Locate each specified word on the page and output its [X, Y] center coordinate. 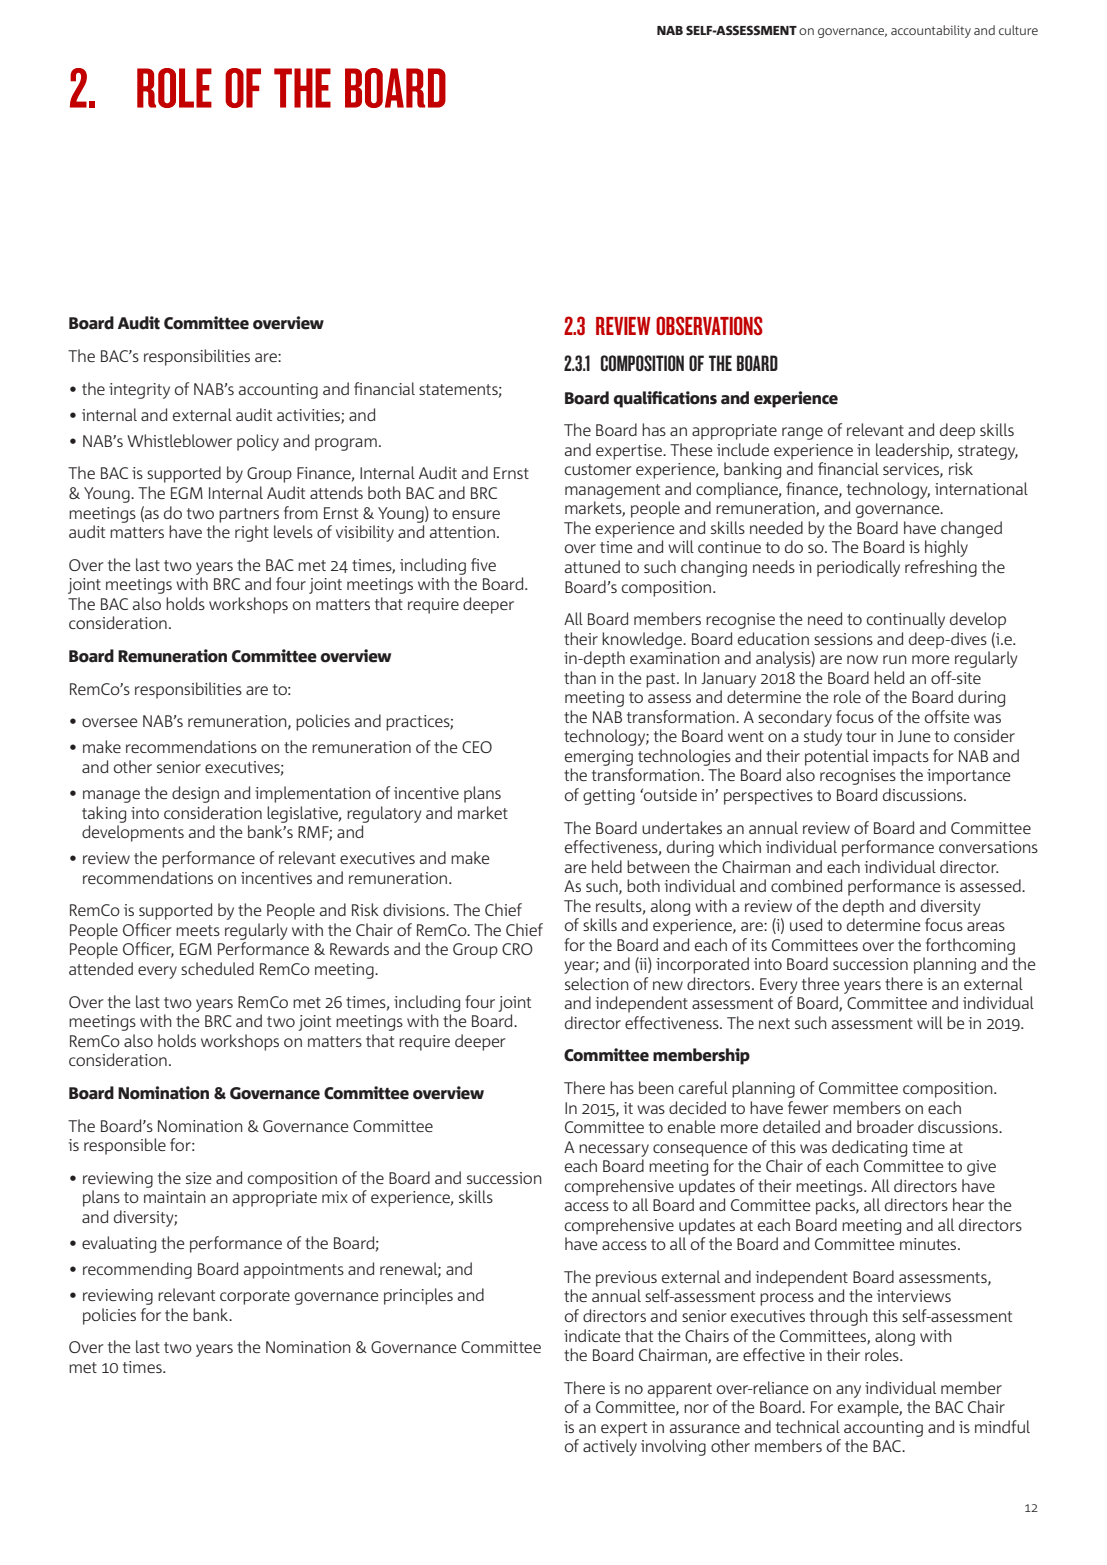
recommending [137, 1270]
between [658, 866]
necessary [614, 1150]
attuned [592, 566]
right [252, 533]
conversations [988, 847]
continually [906, 620]
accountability [931, 31]
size [198, 1178]
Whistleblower [179, 440]
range [802, 433]
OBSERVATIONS [709, 325]
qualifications [665, 399]
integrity [139, 391]
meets [198, 930]
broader [885, 1126]
